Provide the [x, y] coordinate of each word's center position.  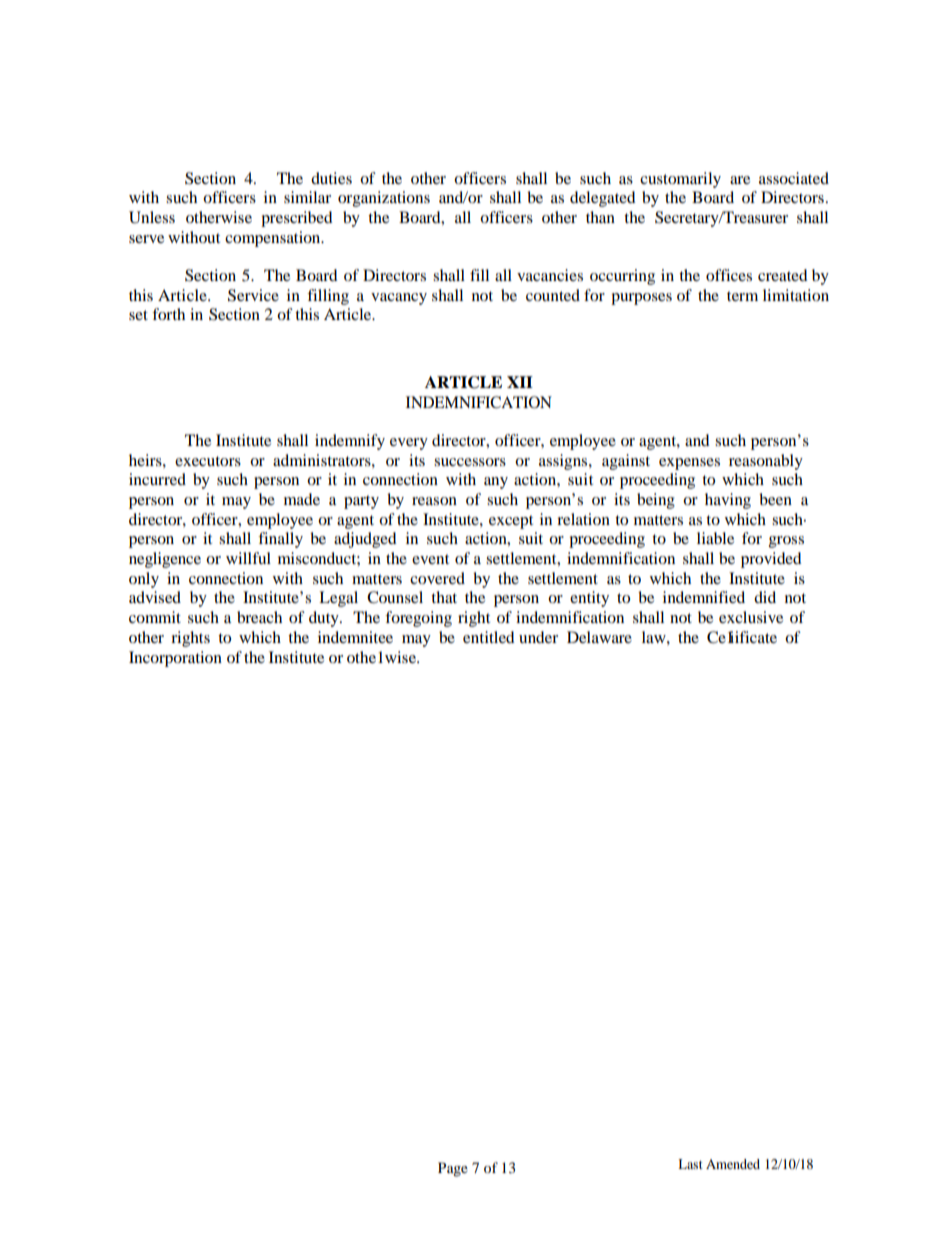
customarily [680, 180]
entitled [489, 637]
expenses [689, 464]
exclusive [751, 617]
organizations [384, 199]
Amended [733, 1164]
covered [437, 578]
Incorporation [175, 659]
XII [520, 382]
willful [248, 558]
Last [690, 1164]
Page [453, 1169]
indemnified [704, 597]
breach [259, 617]
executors [208, 461]
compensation [274, 239]
